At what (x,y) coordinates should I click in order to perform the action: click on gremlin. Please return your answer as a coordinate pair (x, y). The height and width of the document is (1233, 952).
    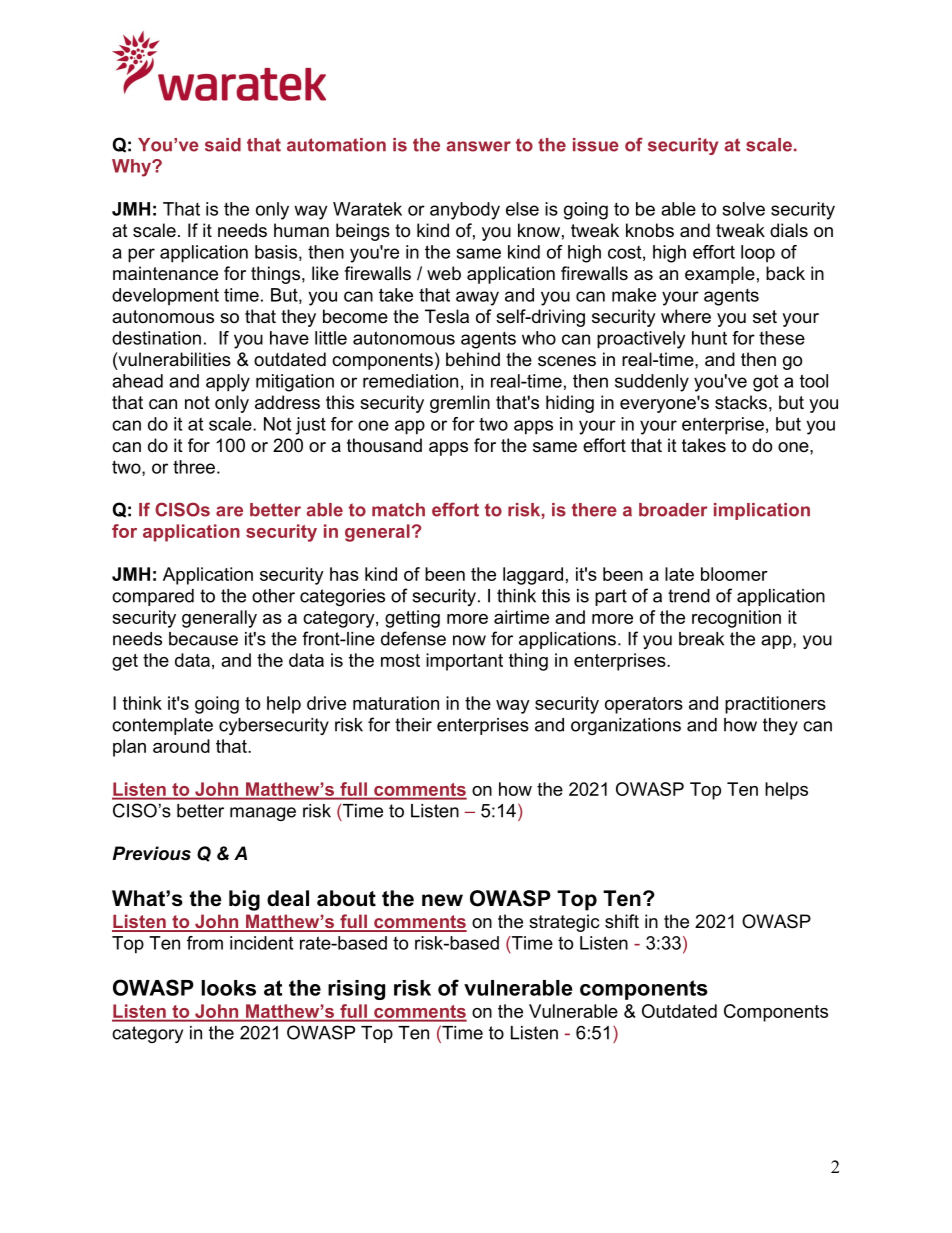
    Looking at the image, I should click on (460, 404).
